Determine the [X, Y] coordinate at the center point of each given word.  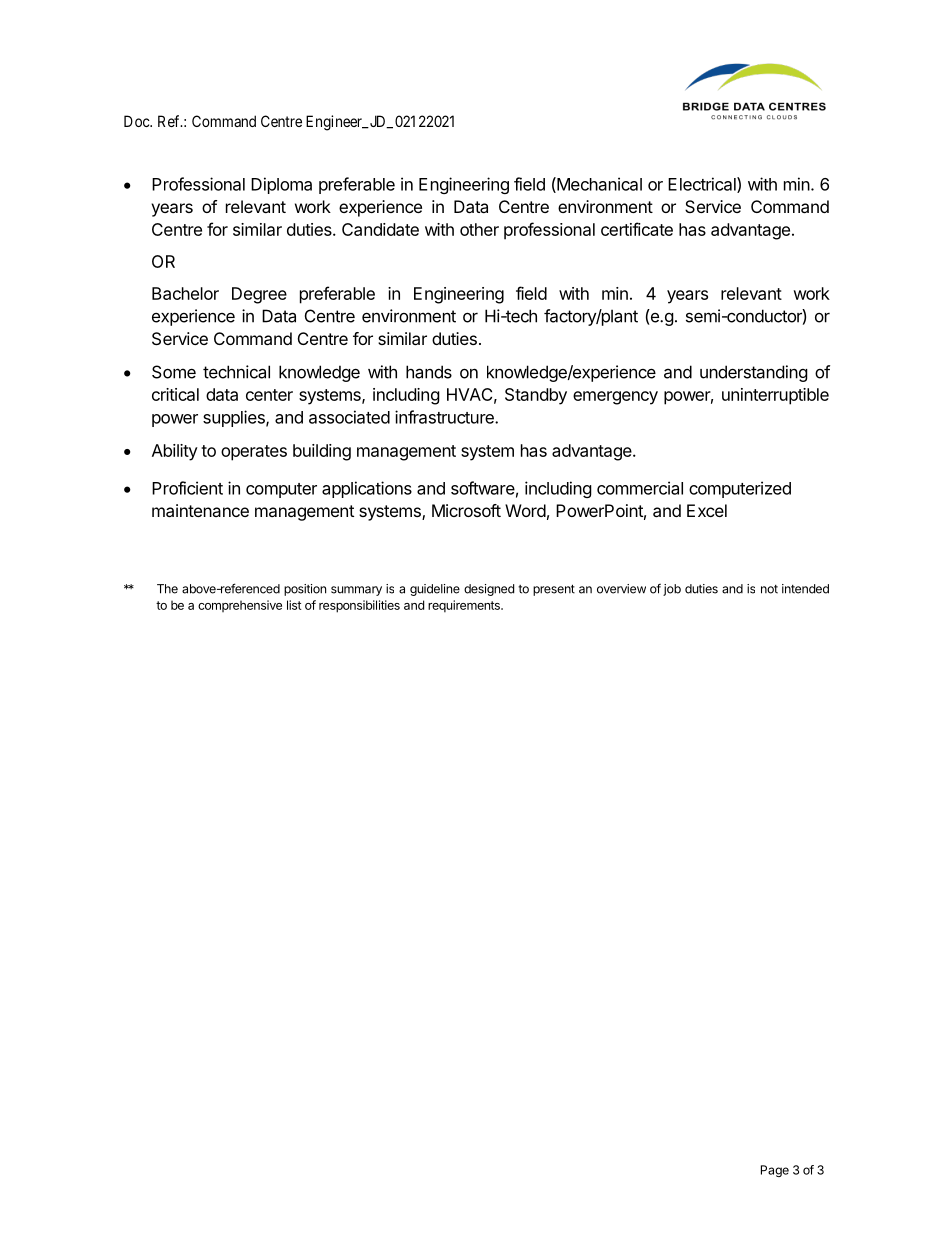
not [769, 589]
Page [775, 1171]
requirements [465, 606]
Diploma [281, 185]
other [479, 229]
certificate [637, 229]
